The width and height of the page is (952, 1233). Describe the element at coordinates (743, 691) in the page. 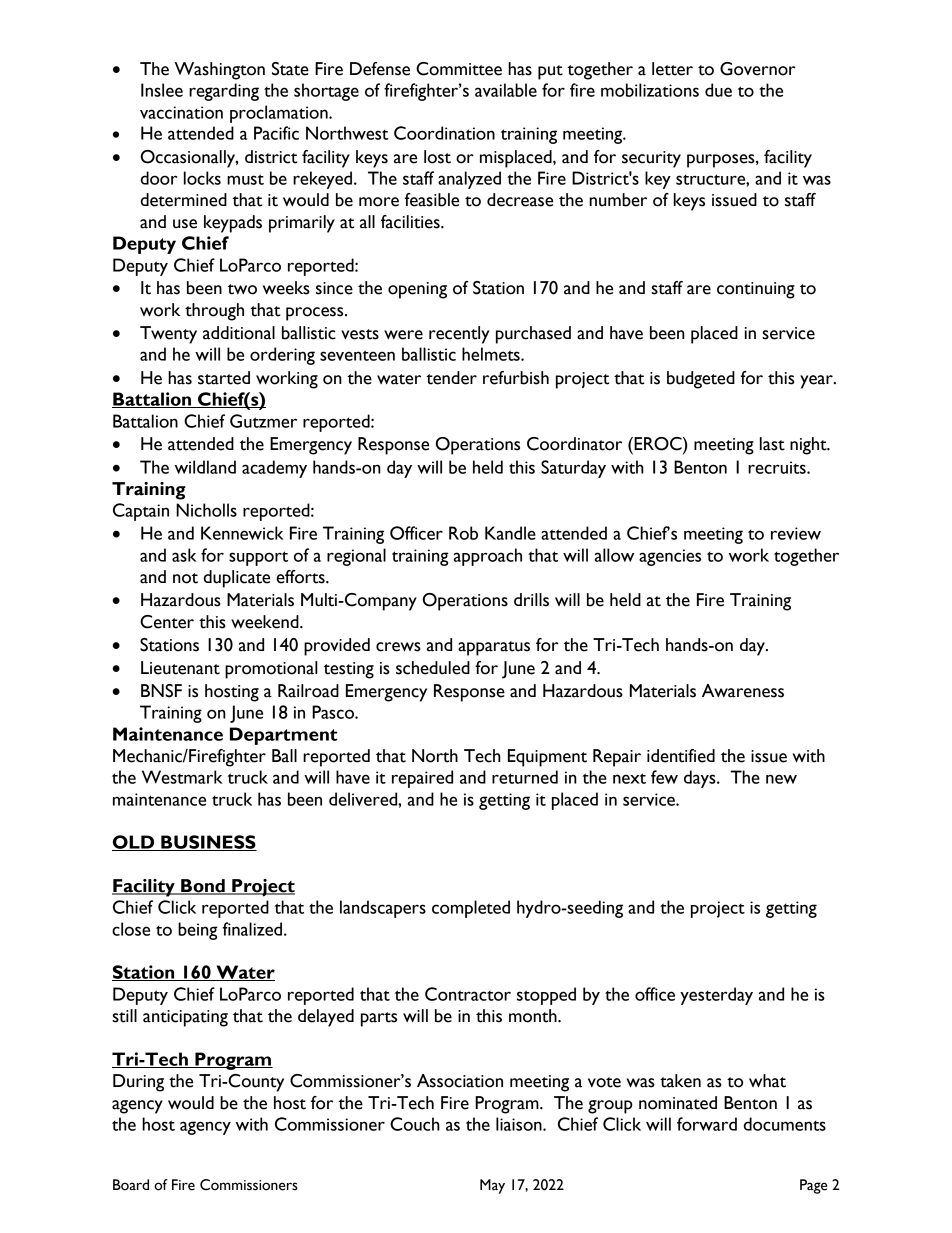

I see `Awareness` at that location.
